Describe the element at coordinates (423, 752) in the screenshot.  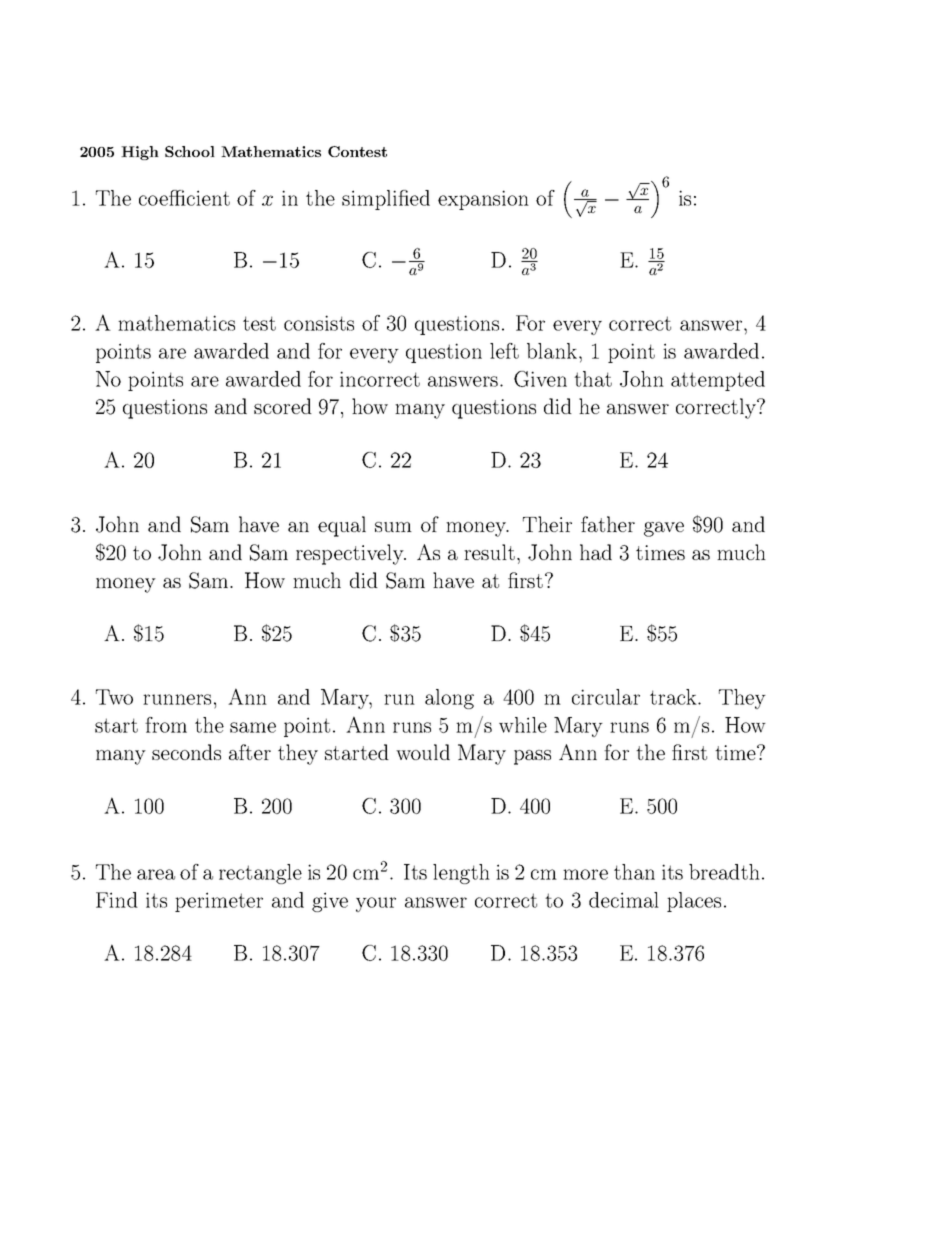
I see `would` at that location.
